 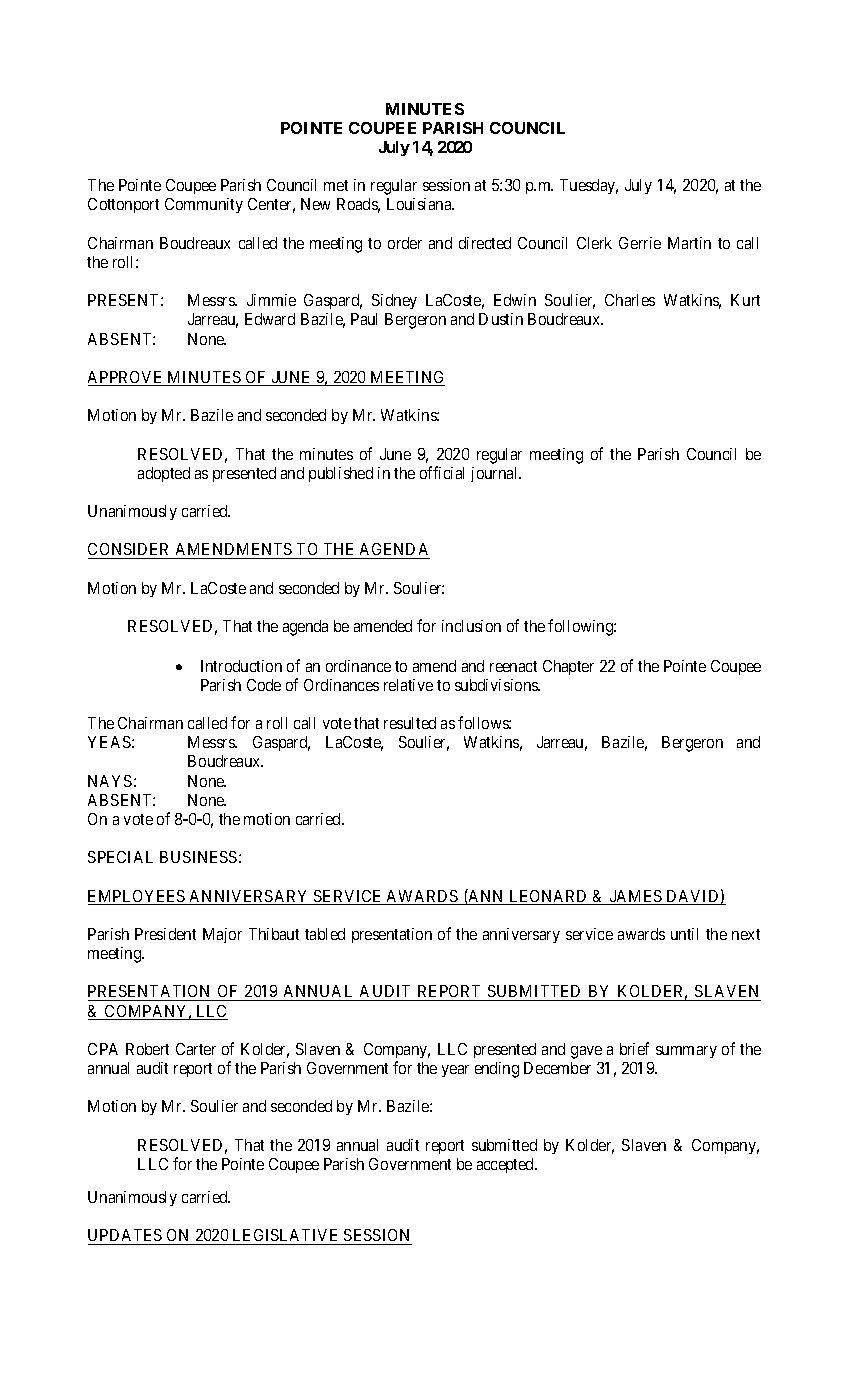 I want to click on accepted, so click(x=507, y=1165).
